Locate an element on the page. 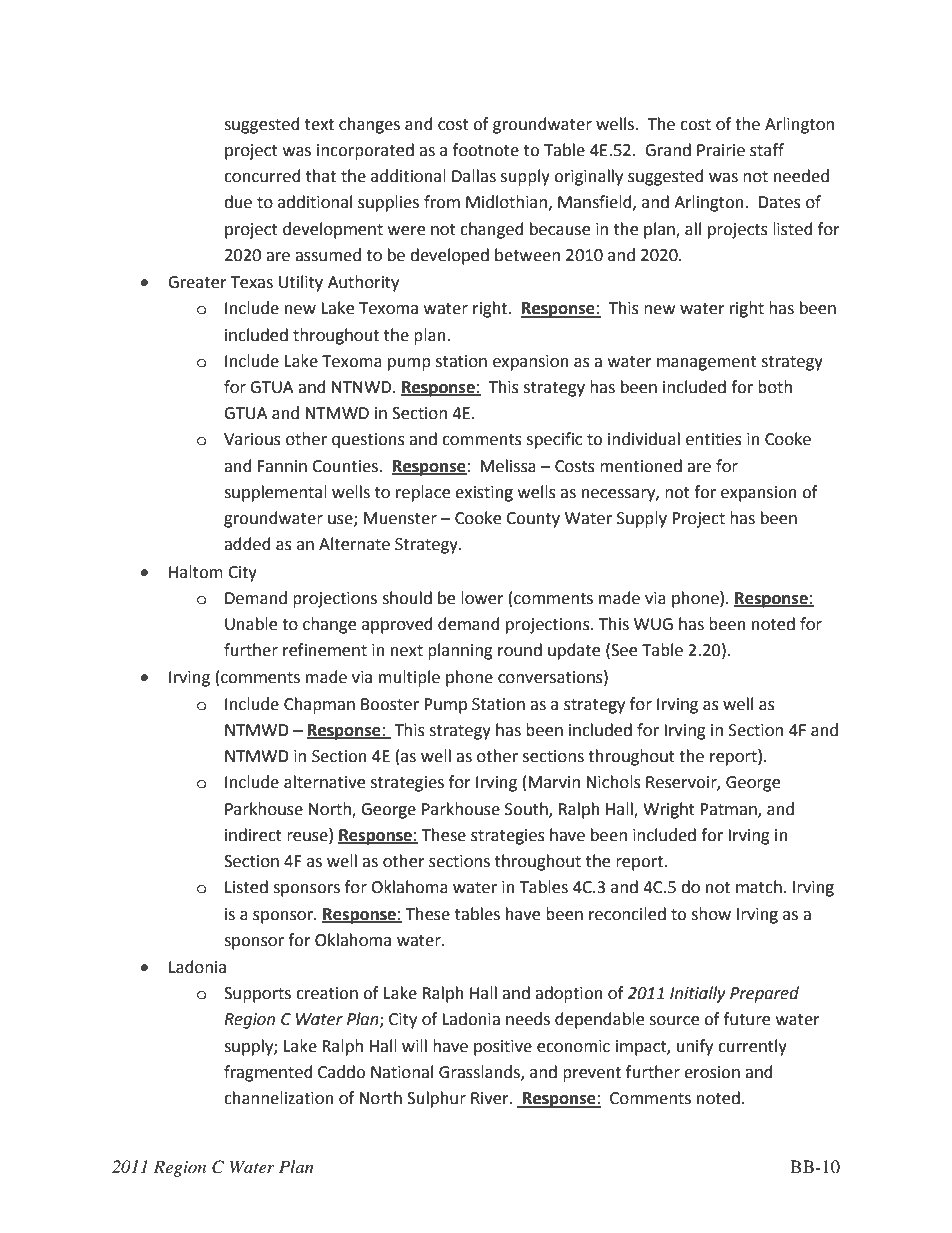 Image resolution: width=952 pixels, height=1233 pixels. match is located at coordinates (759, 887).
